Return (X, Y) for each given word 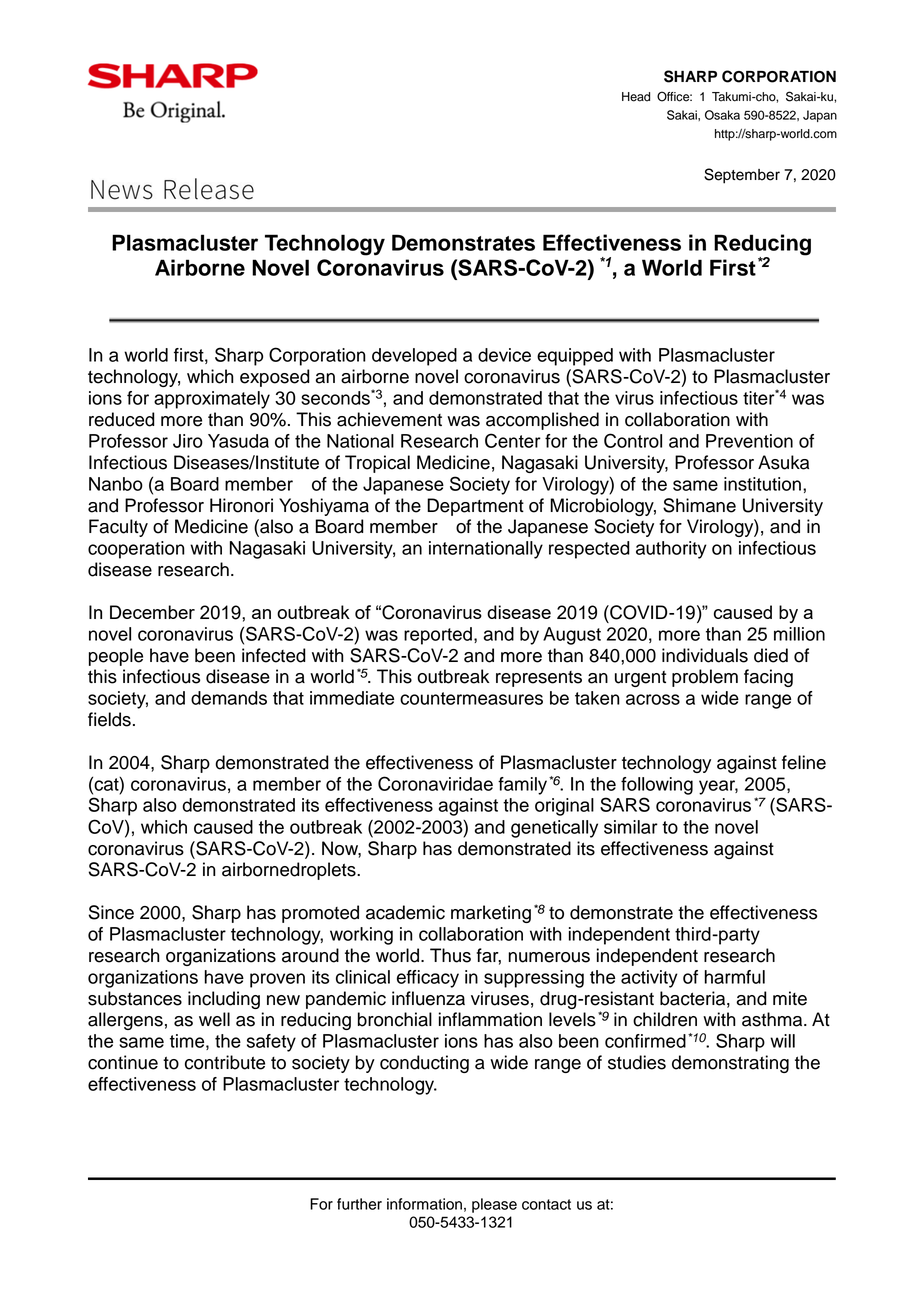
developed (414, 357)
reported (438, 636)
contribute (225, 1062)
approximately (212, 400)
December (152, 612)
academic (405, 912)
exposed (275, 378)
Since (111, 912)
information (424, 1204)
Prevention (749, 441)
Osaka (722, 115)
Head (636, 97)
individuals (705, 655)
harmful (734, 977)
